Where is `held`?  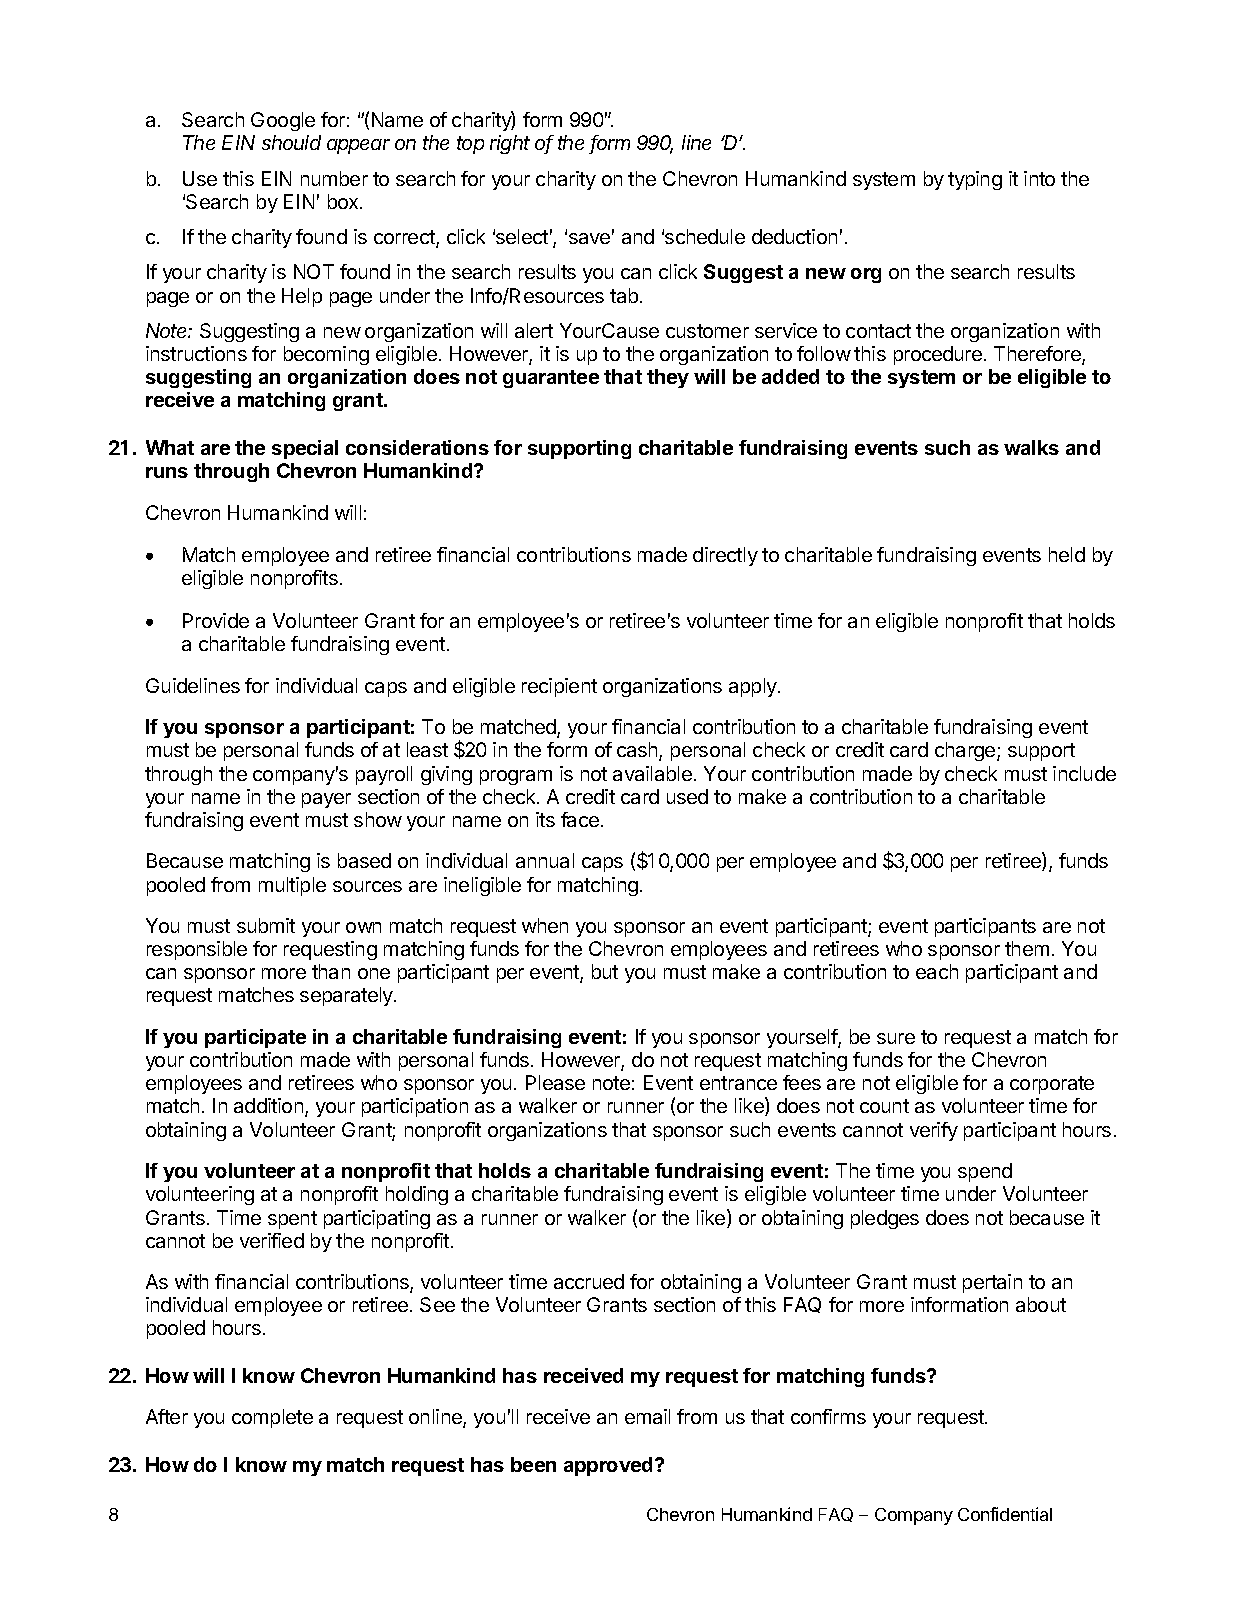 held is located at coordinates (1067, 554).
